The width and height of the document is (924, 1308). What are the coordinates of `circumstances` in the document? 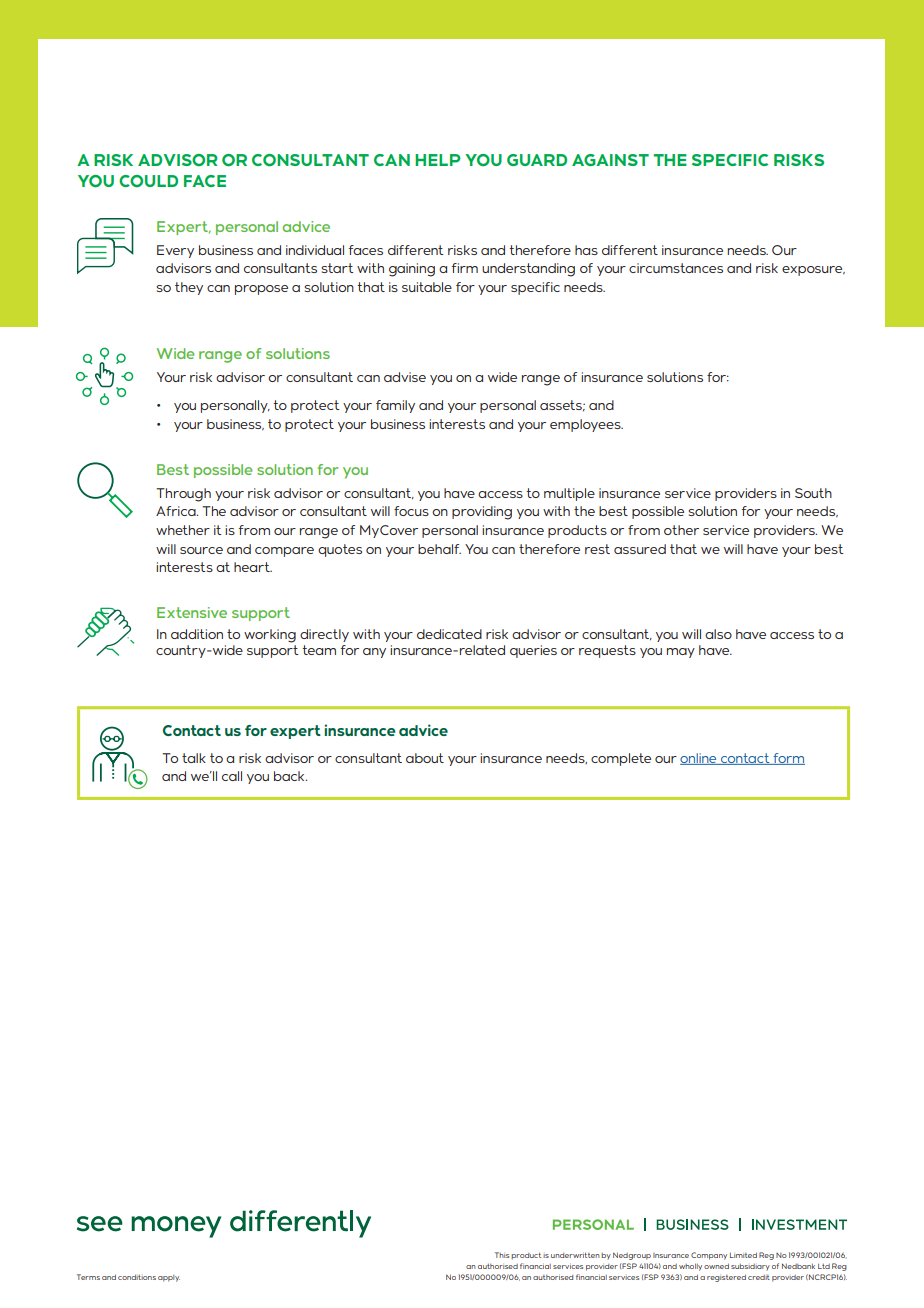 It's located at (676, 268).
